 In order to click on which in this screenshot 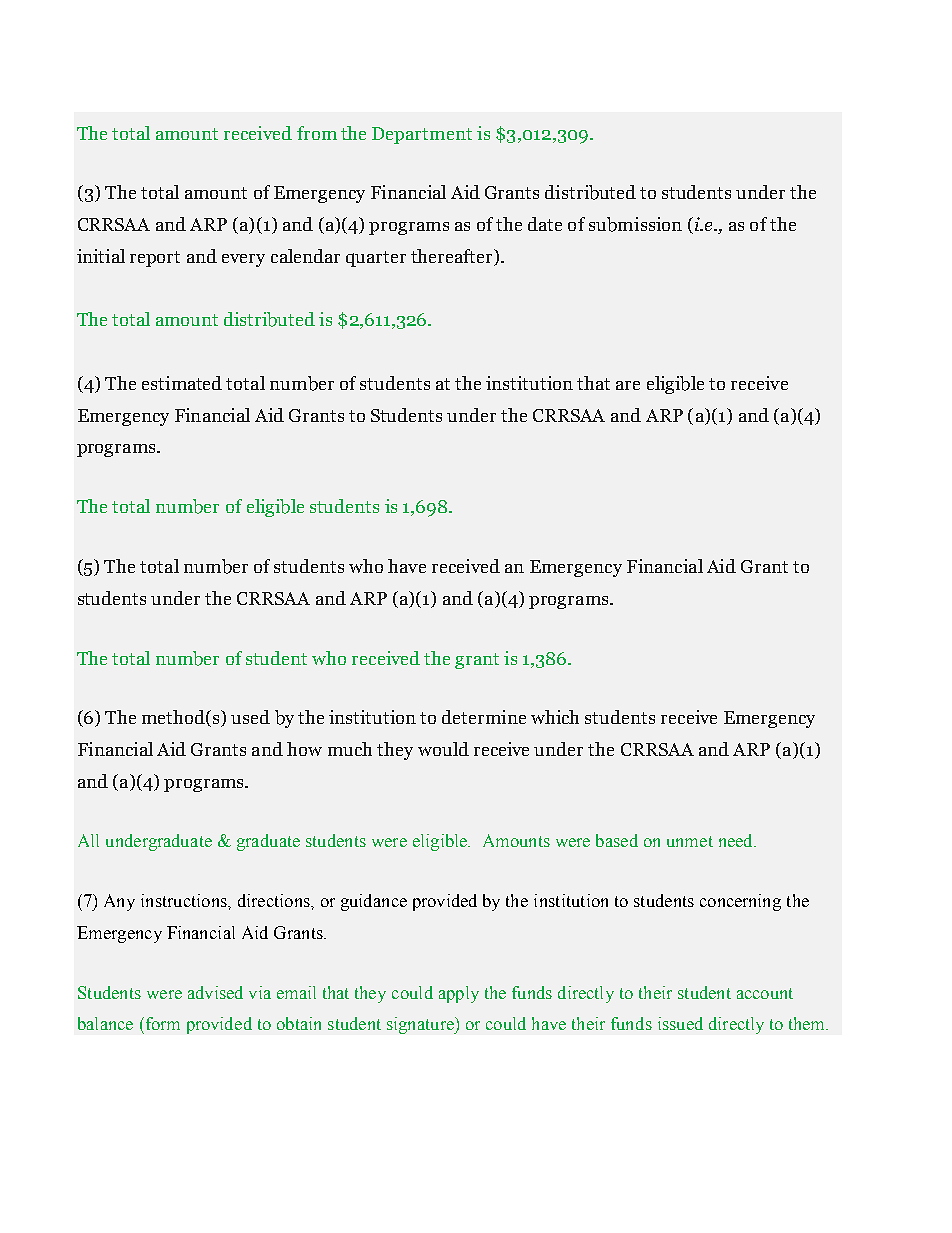, I will do `click(555, 717)`.
